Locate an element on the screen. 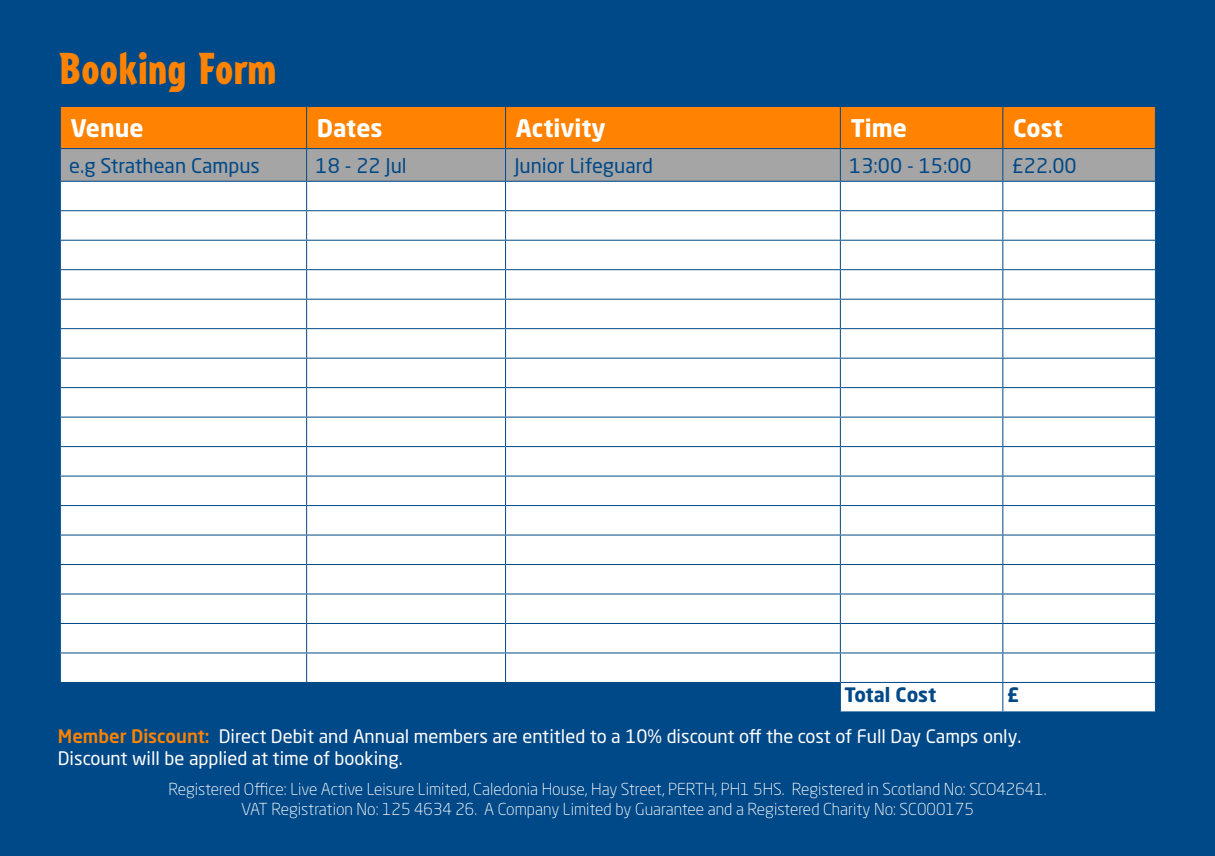 This screenshot has width=1215, height=856. Scotland is located at coordinates (911, 789).
